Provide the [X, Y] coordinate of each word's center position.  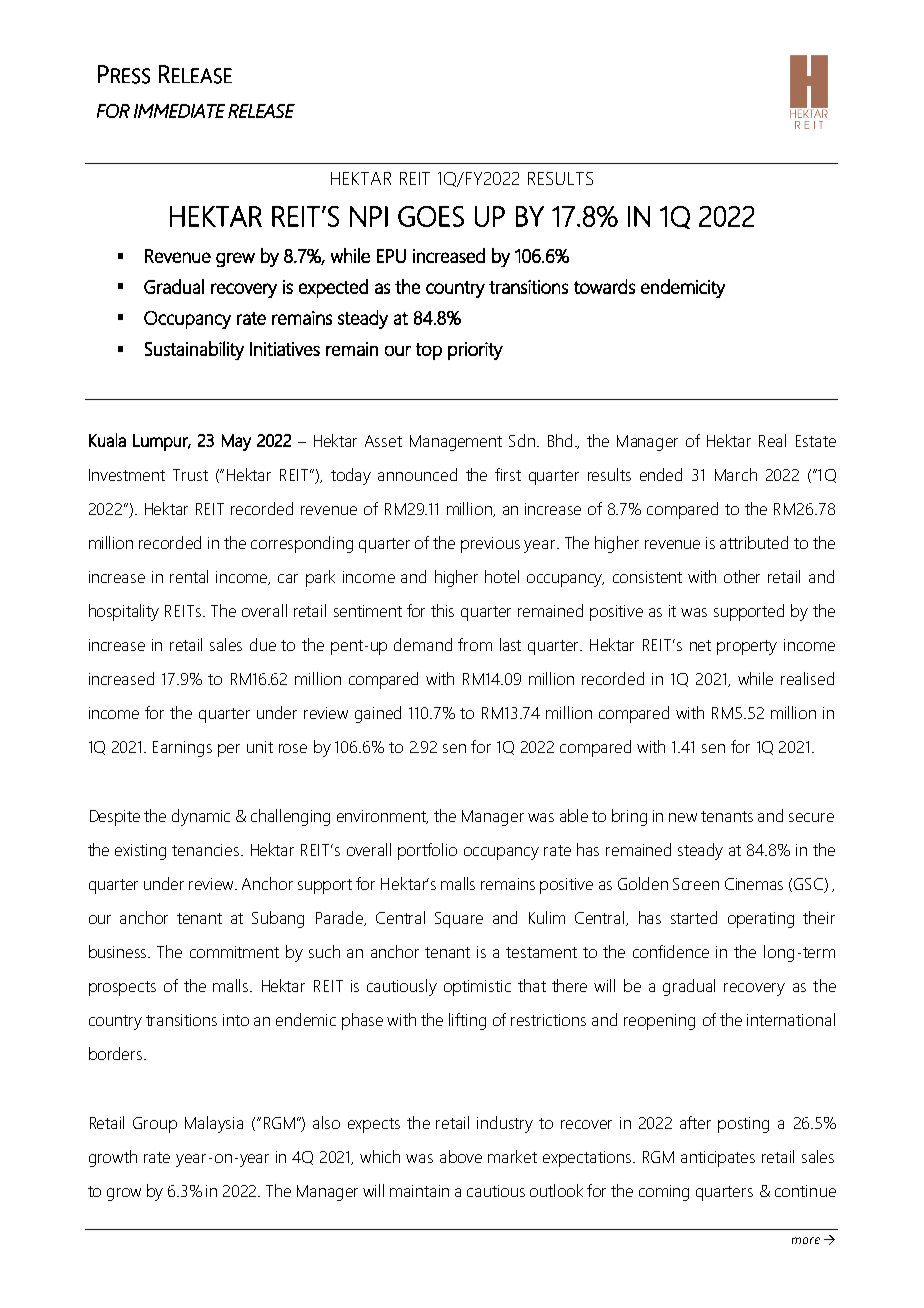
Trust [190, 475]
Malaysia [214, 1124]
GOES [431, 216]
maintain [419, 1191]
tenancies [207, 850]
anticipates [718, 1159]
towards [604, 286]
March [736, 474]
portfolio [427, 851]
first [508, 474]
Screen [696, 884]
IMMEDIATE [179, 111]
